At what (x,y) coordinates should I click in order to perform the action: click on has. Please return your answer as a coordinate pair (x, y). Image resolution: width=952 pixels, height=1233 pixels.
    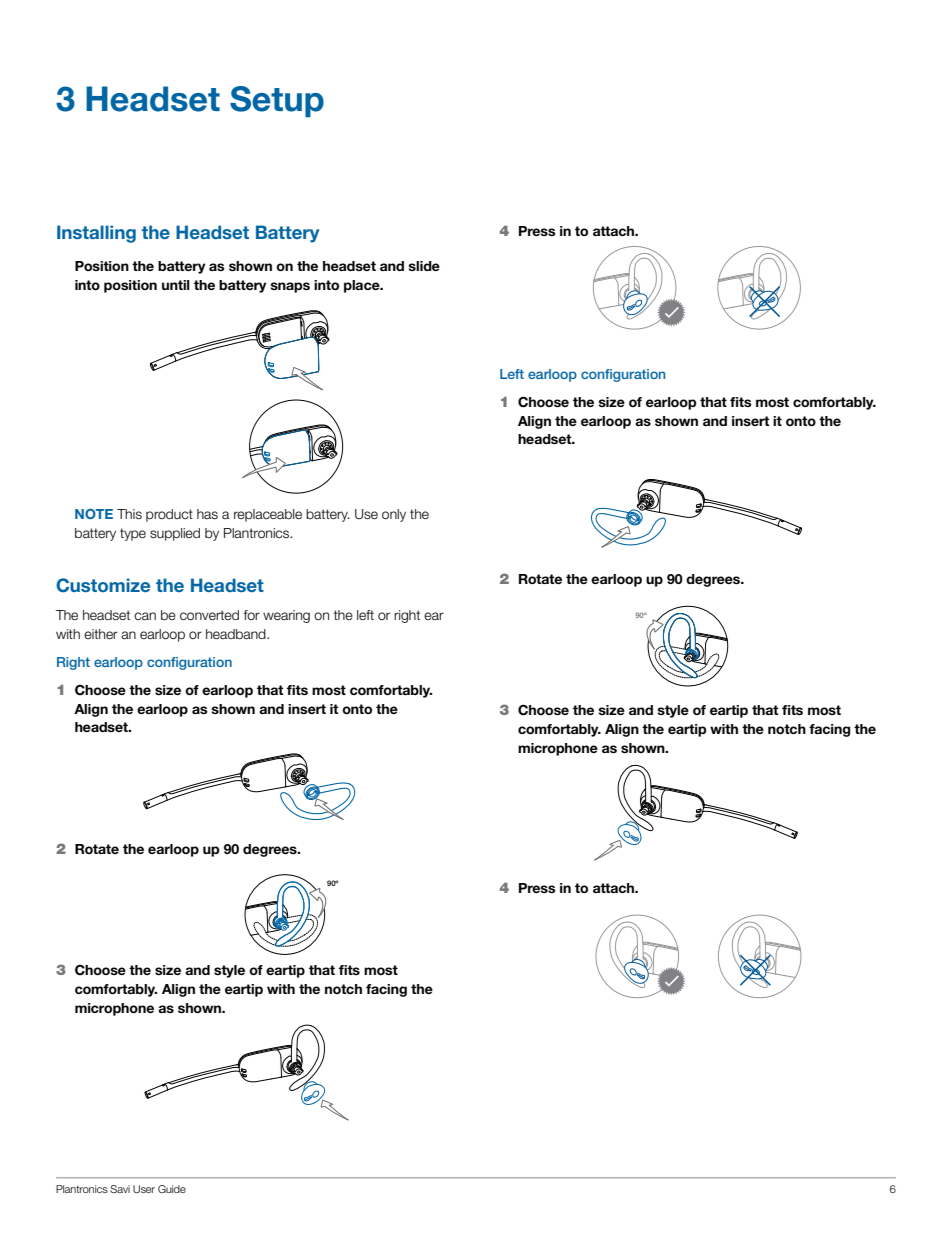
    Looking at the image, I should click on (207, 514).
